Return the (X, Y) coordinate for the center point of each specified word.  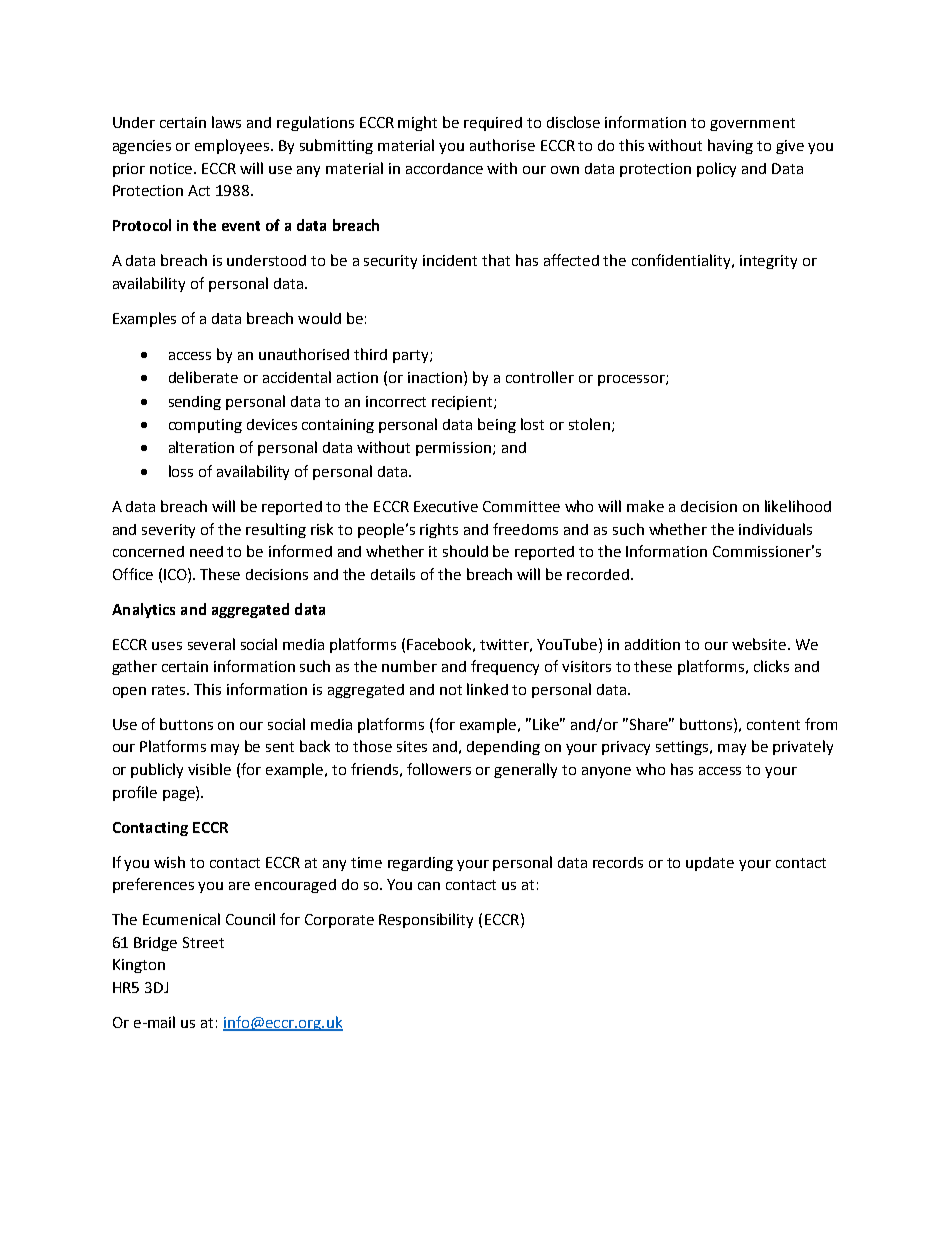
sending (195, 403)
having (730, 146)
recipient (463, 403)
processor (632, 380)
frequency (505, 667)
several (211, 644)
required (493, 124)
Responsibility (426, 920)
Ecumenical (181, 919)
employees (233, 146)
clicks (771, 666)
